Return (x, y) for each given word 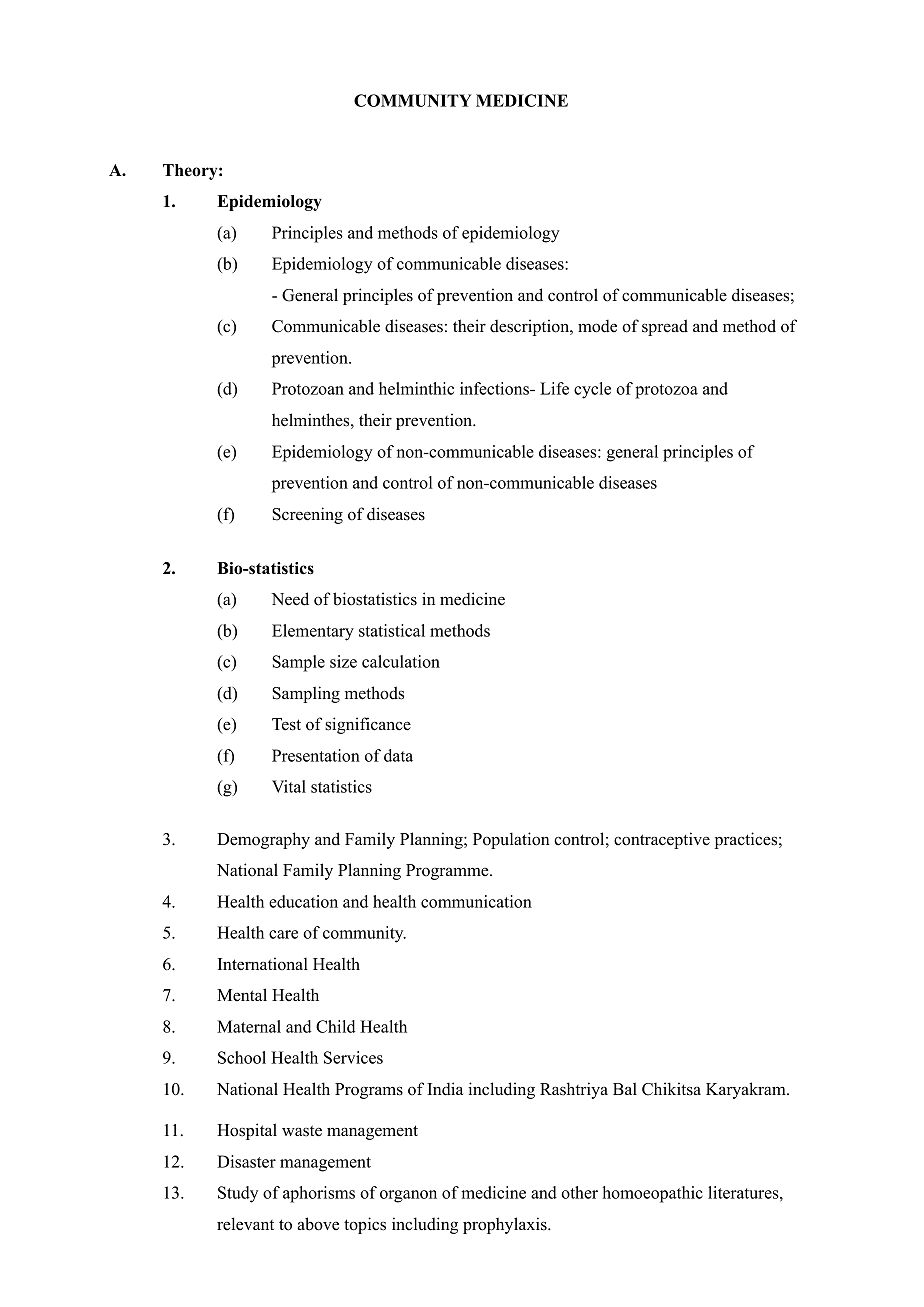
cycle (592, 390)
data (398, 755)
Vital (289, 786)
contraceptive (662, 840)
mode (597, 326)
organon (408, 1196)
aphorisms (319, 1194)
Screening (307, 515)
